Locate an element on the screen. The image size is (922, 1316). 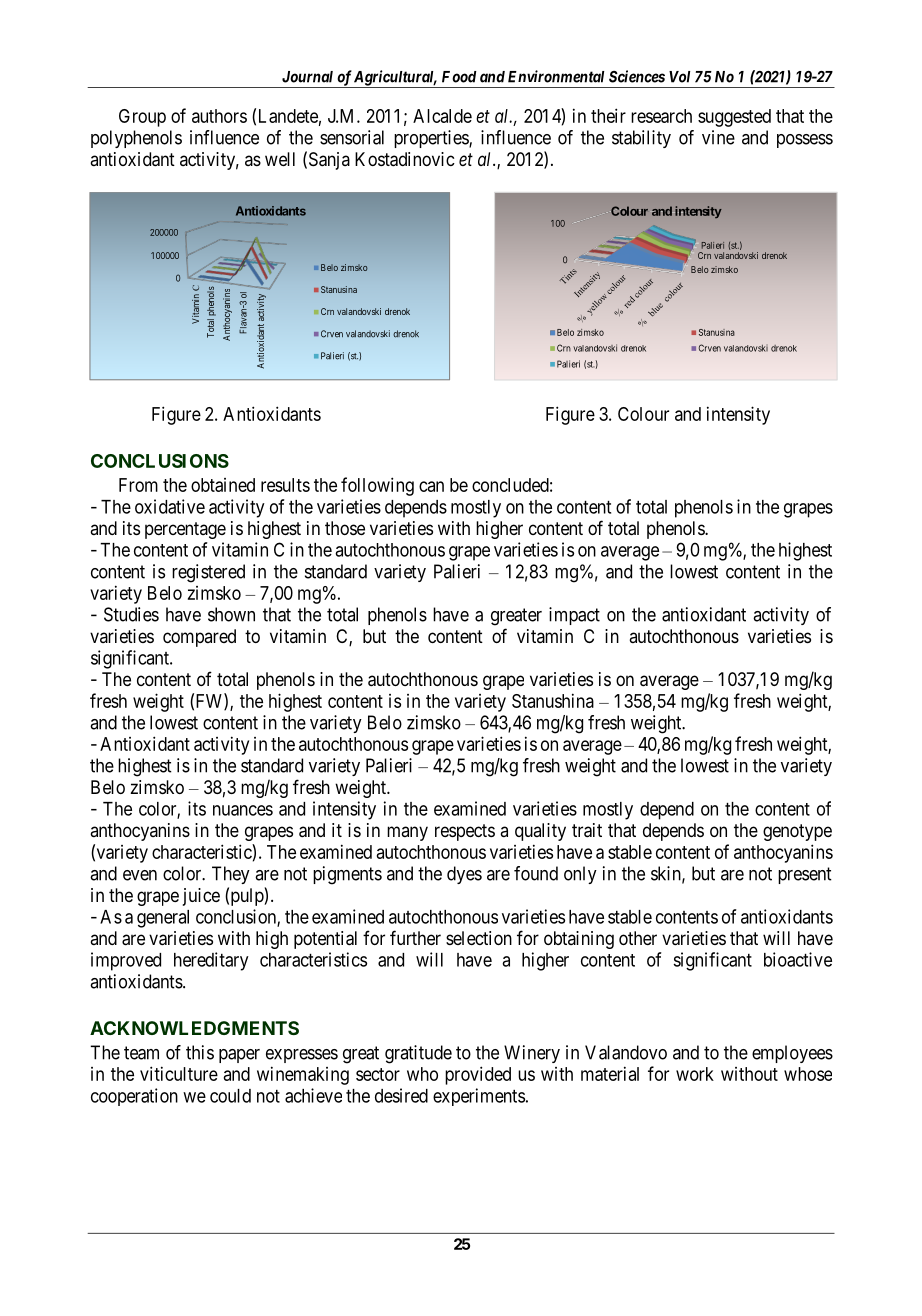
registered is located at coordinates (208, 573).
